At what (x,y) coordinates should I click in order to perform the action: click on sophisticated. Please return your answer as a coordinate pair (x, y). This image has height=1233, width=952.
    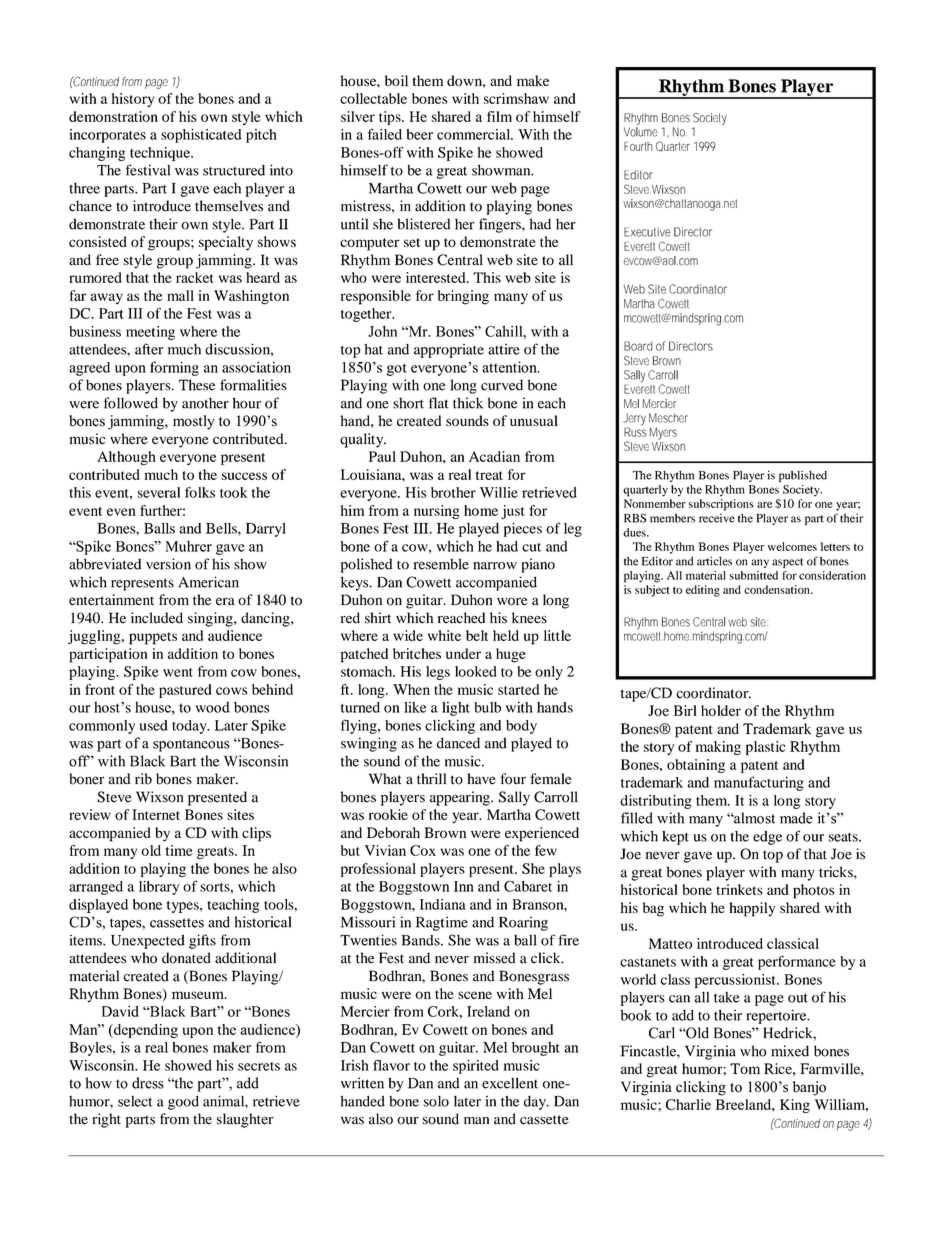
    Looking at the image, I should click on (201, 136).
